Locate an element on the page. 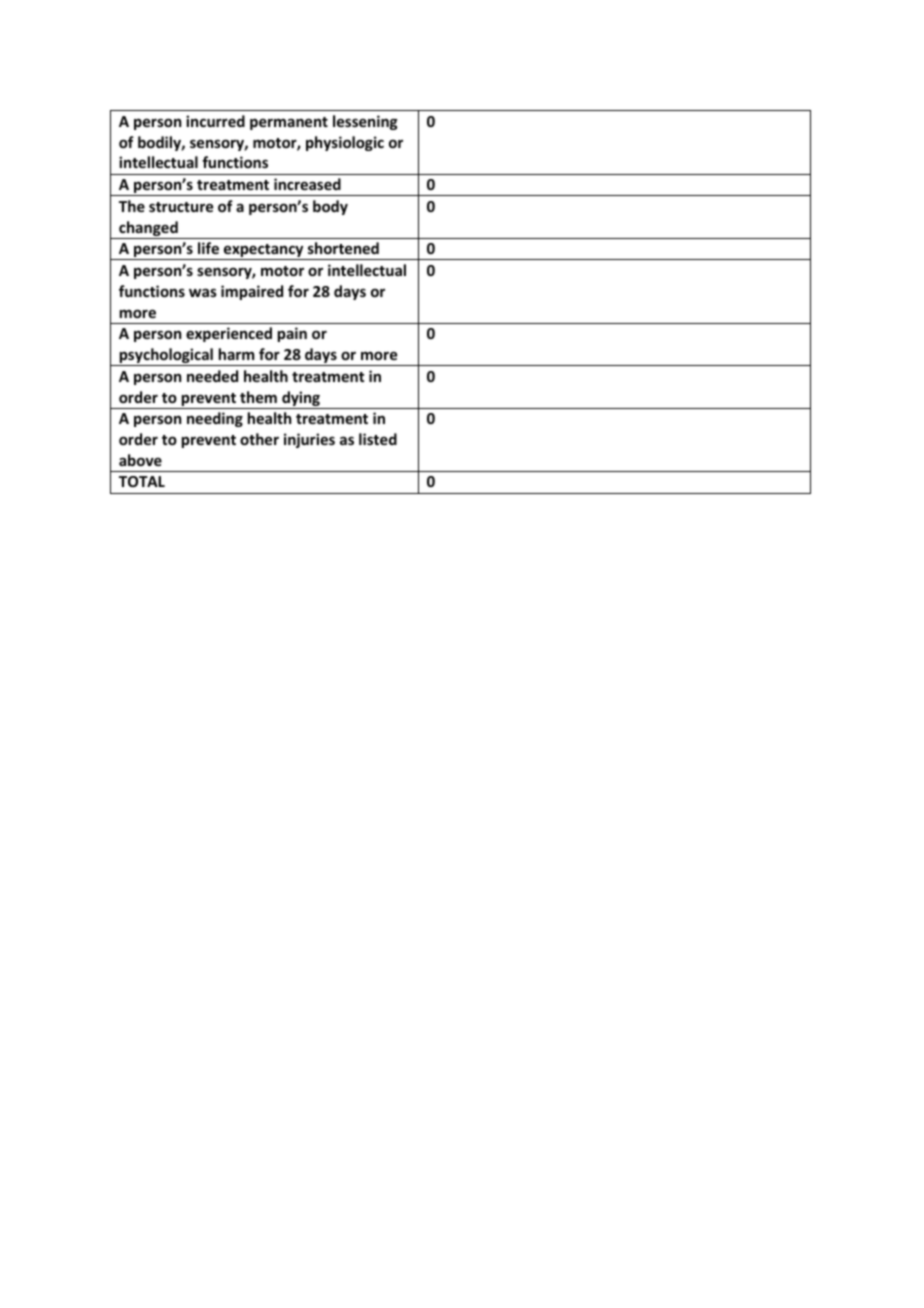 The width and height of the page is (924, 1308). shortened is located at coordinates (343, 248).
